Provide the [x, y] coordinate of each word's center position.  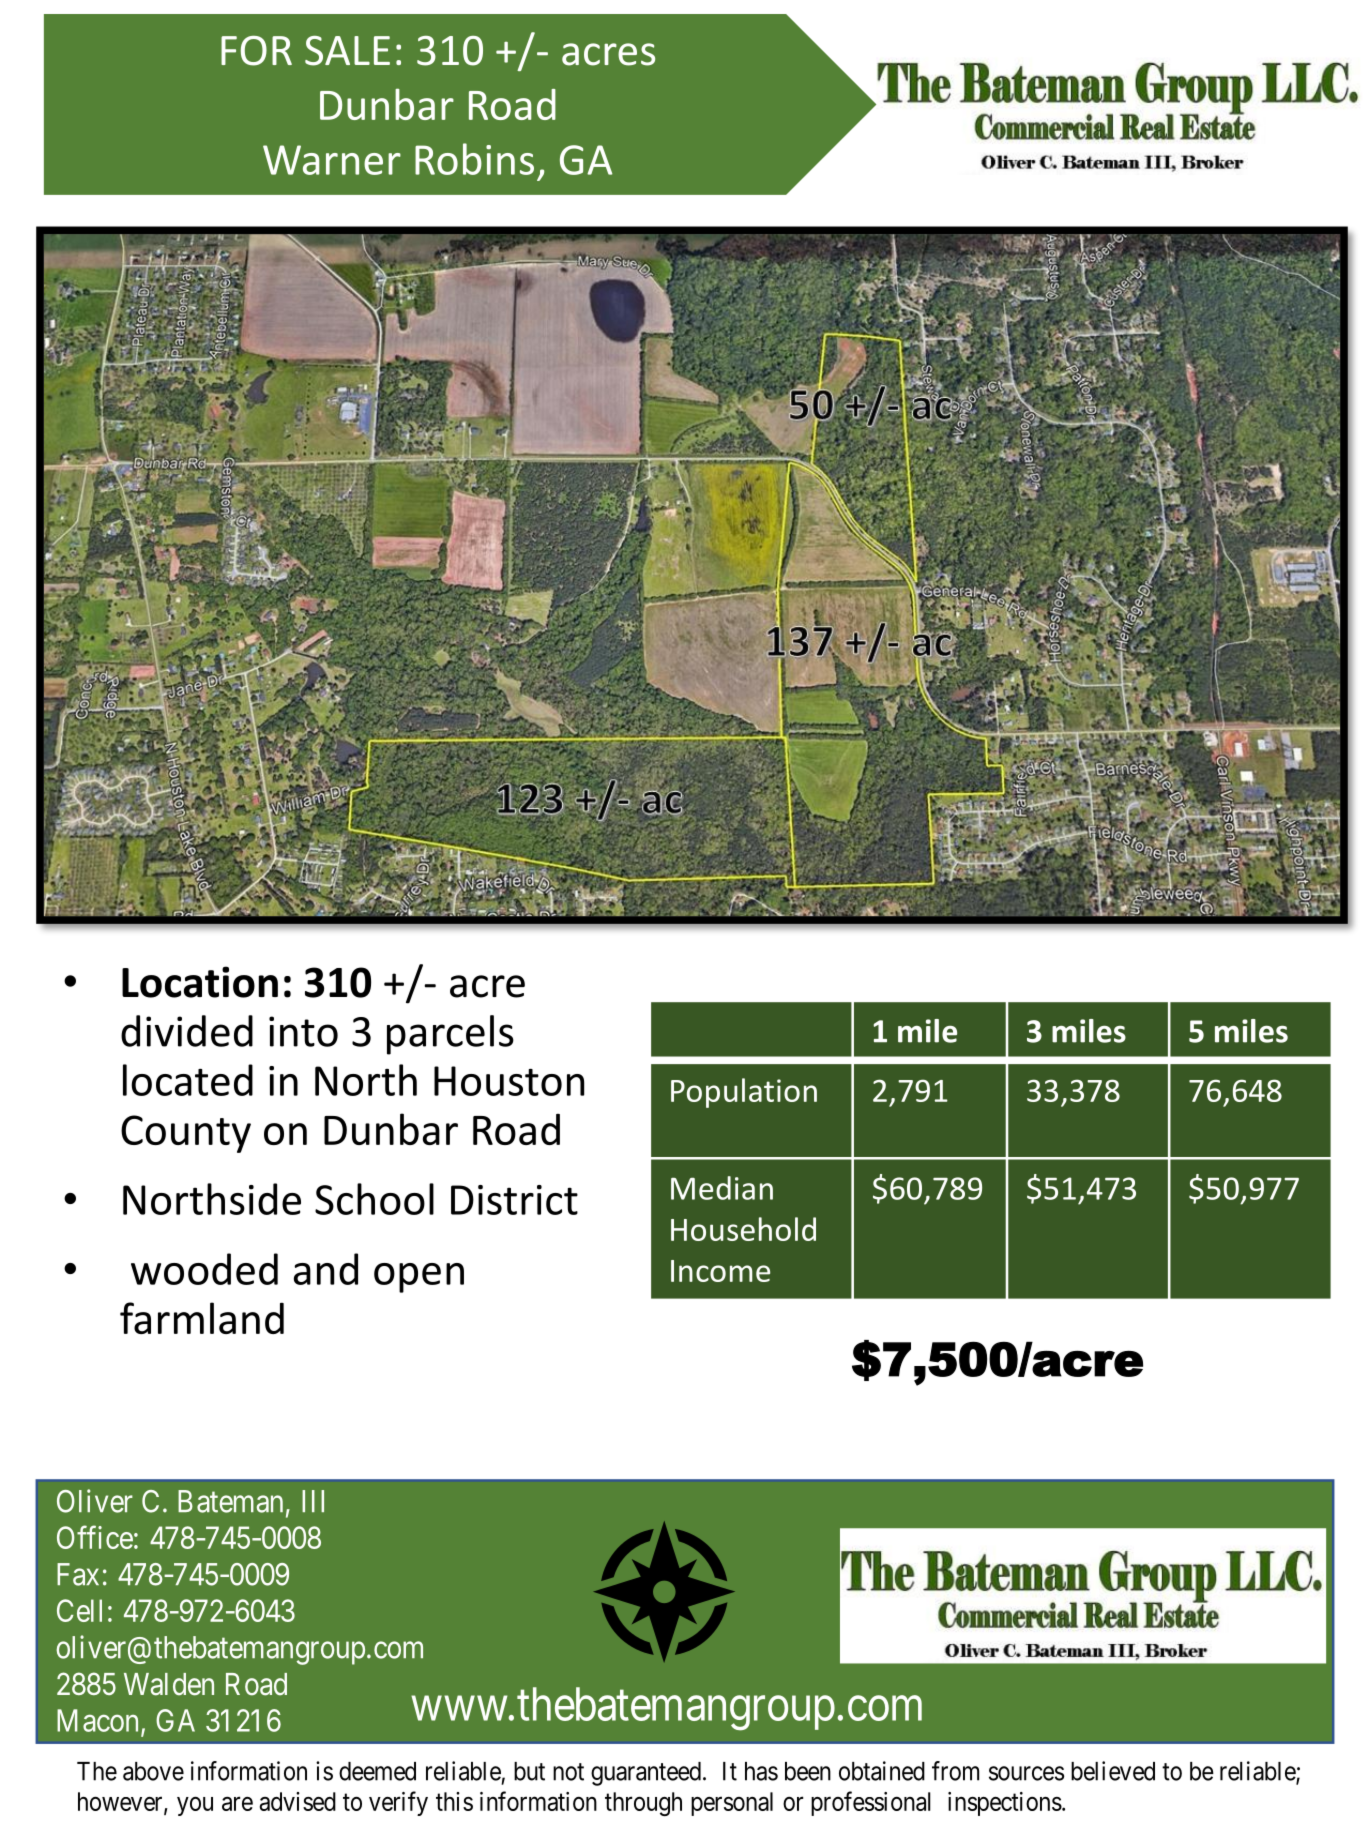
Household [743, 1229]
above [153, 1771]
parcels [450, 1035]
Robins [474, 159]
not [568, 1772]
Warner [332, 160]
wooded [204, 1269]
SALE [347, 51]
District [514, 1200]
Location [200, 982]
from [955, 1771]
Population [744, 1093]
